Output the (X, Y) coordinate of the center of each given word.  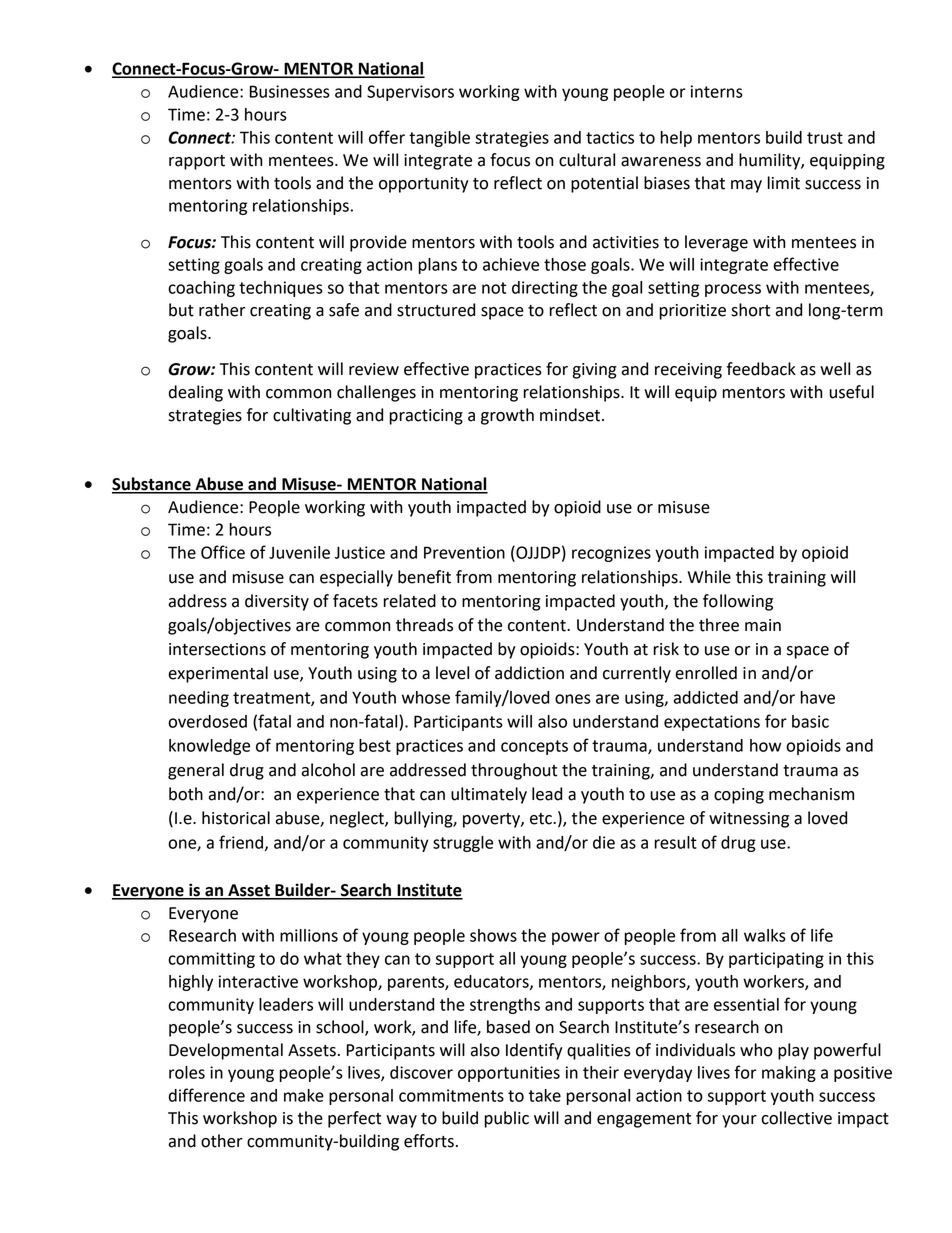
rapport (197, 162)
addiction (529, 673)
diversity (277, 602)
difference (207, 1095)
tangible (439, 139)
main (763, 625)
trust (825, 138)
